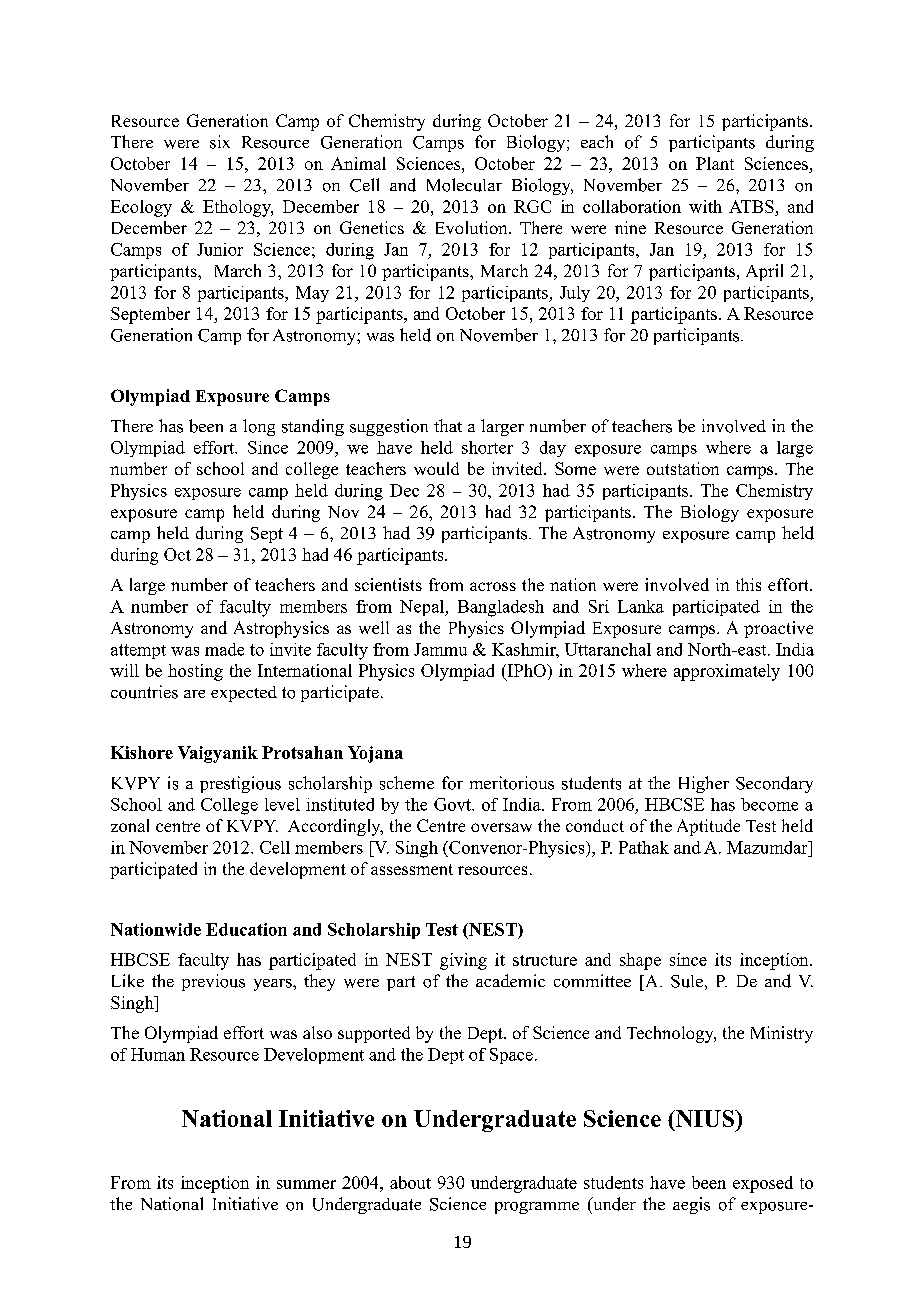  I want to click on approximately, so click(727, 672).
